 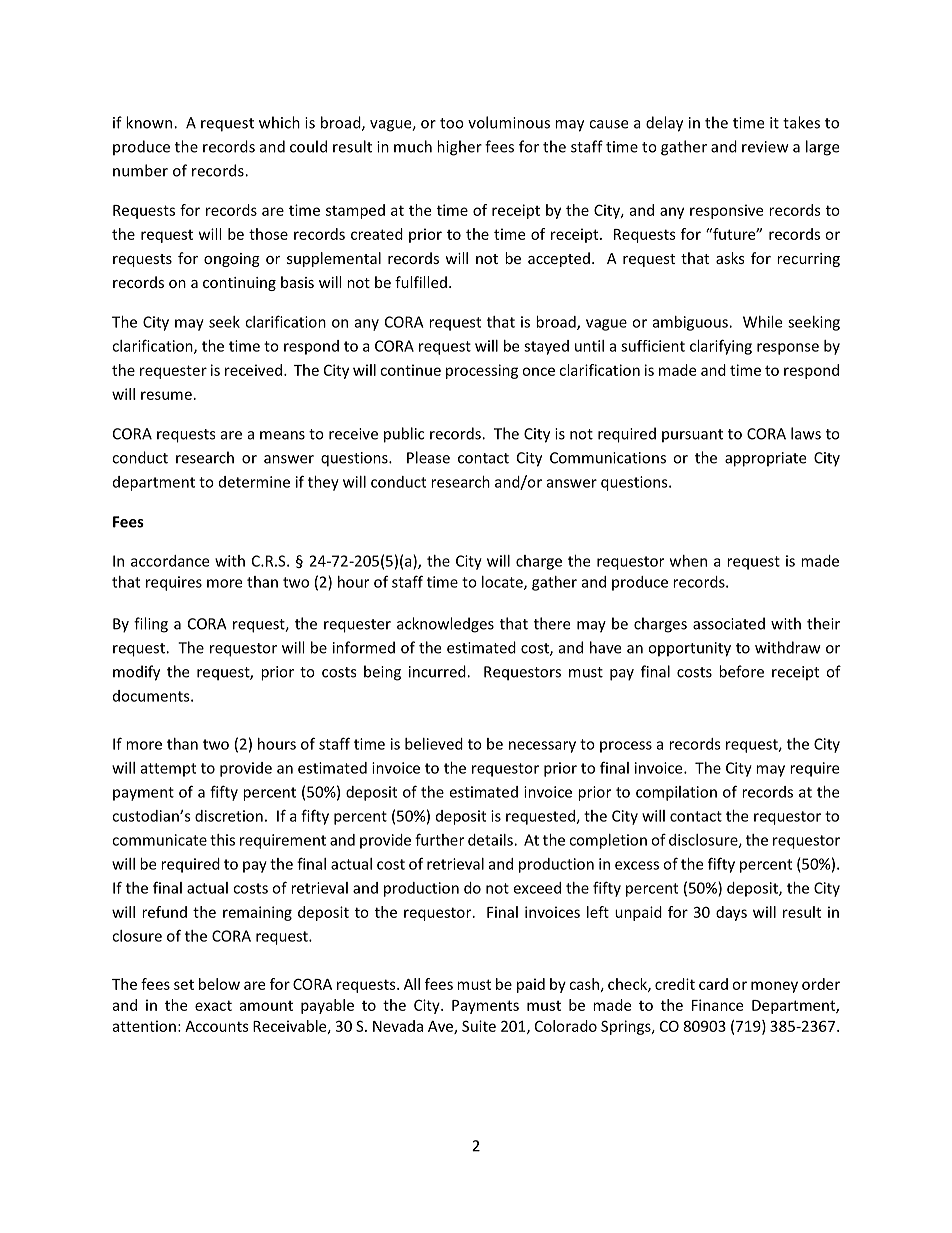 I want to click on review, so click(x=765, y=147).
